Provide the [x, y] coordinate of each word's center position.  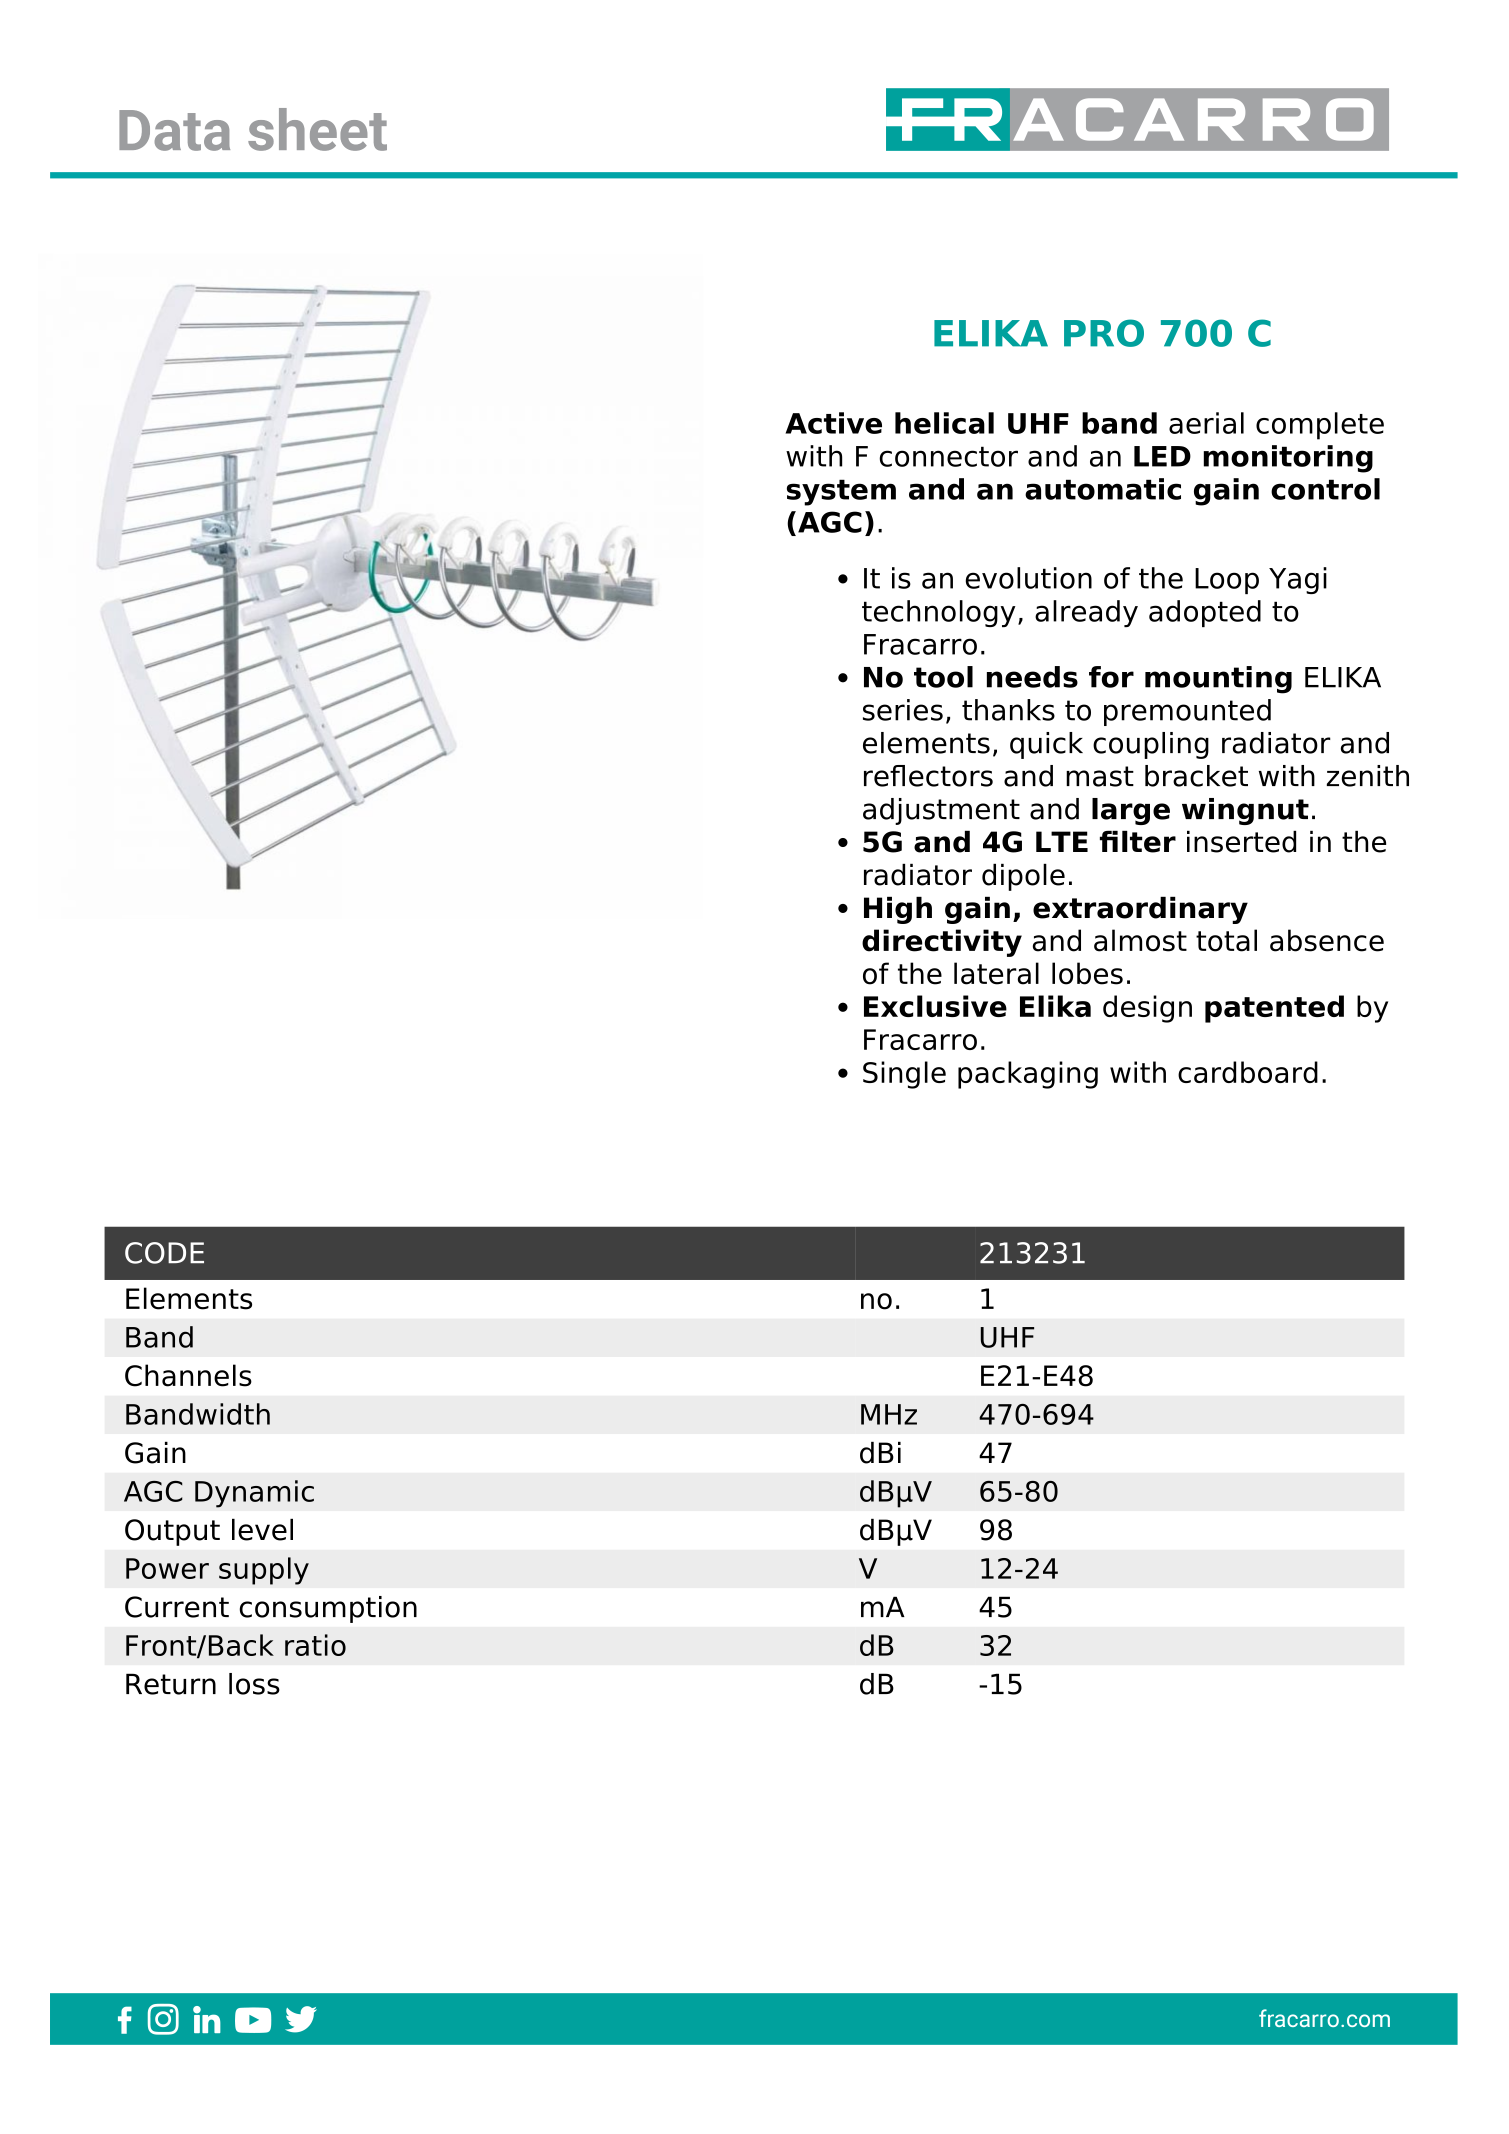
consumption [328, 1609]
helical [944, 423]
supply [264, 1571]
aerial [1206, 423]
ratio [315, 1645]
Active [833, 423]
